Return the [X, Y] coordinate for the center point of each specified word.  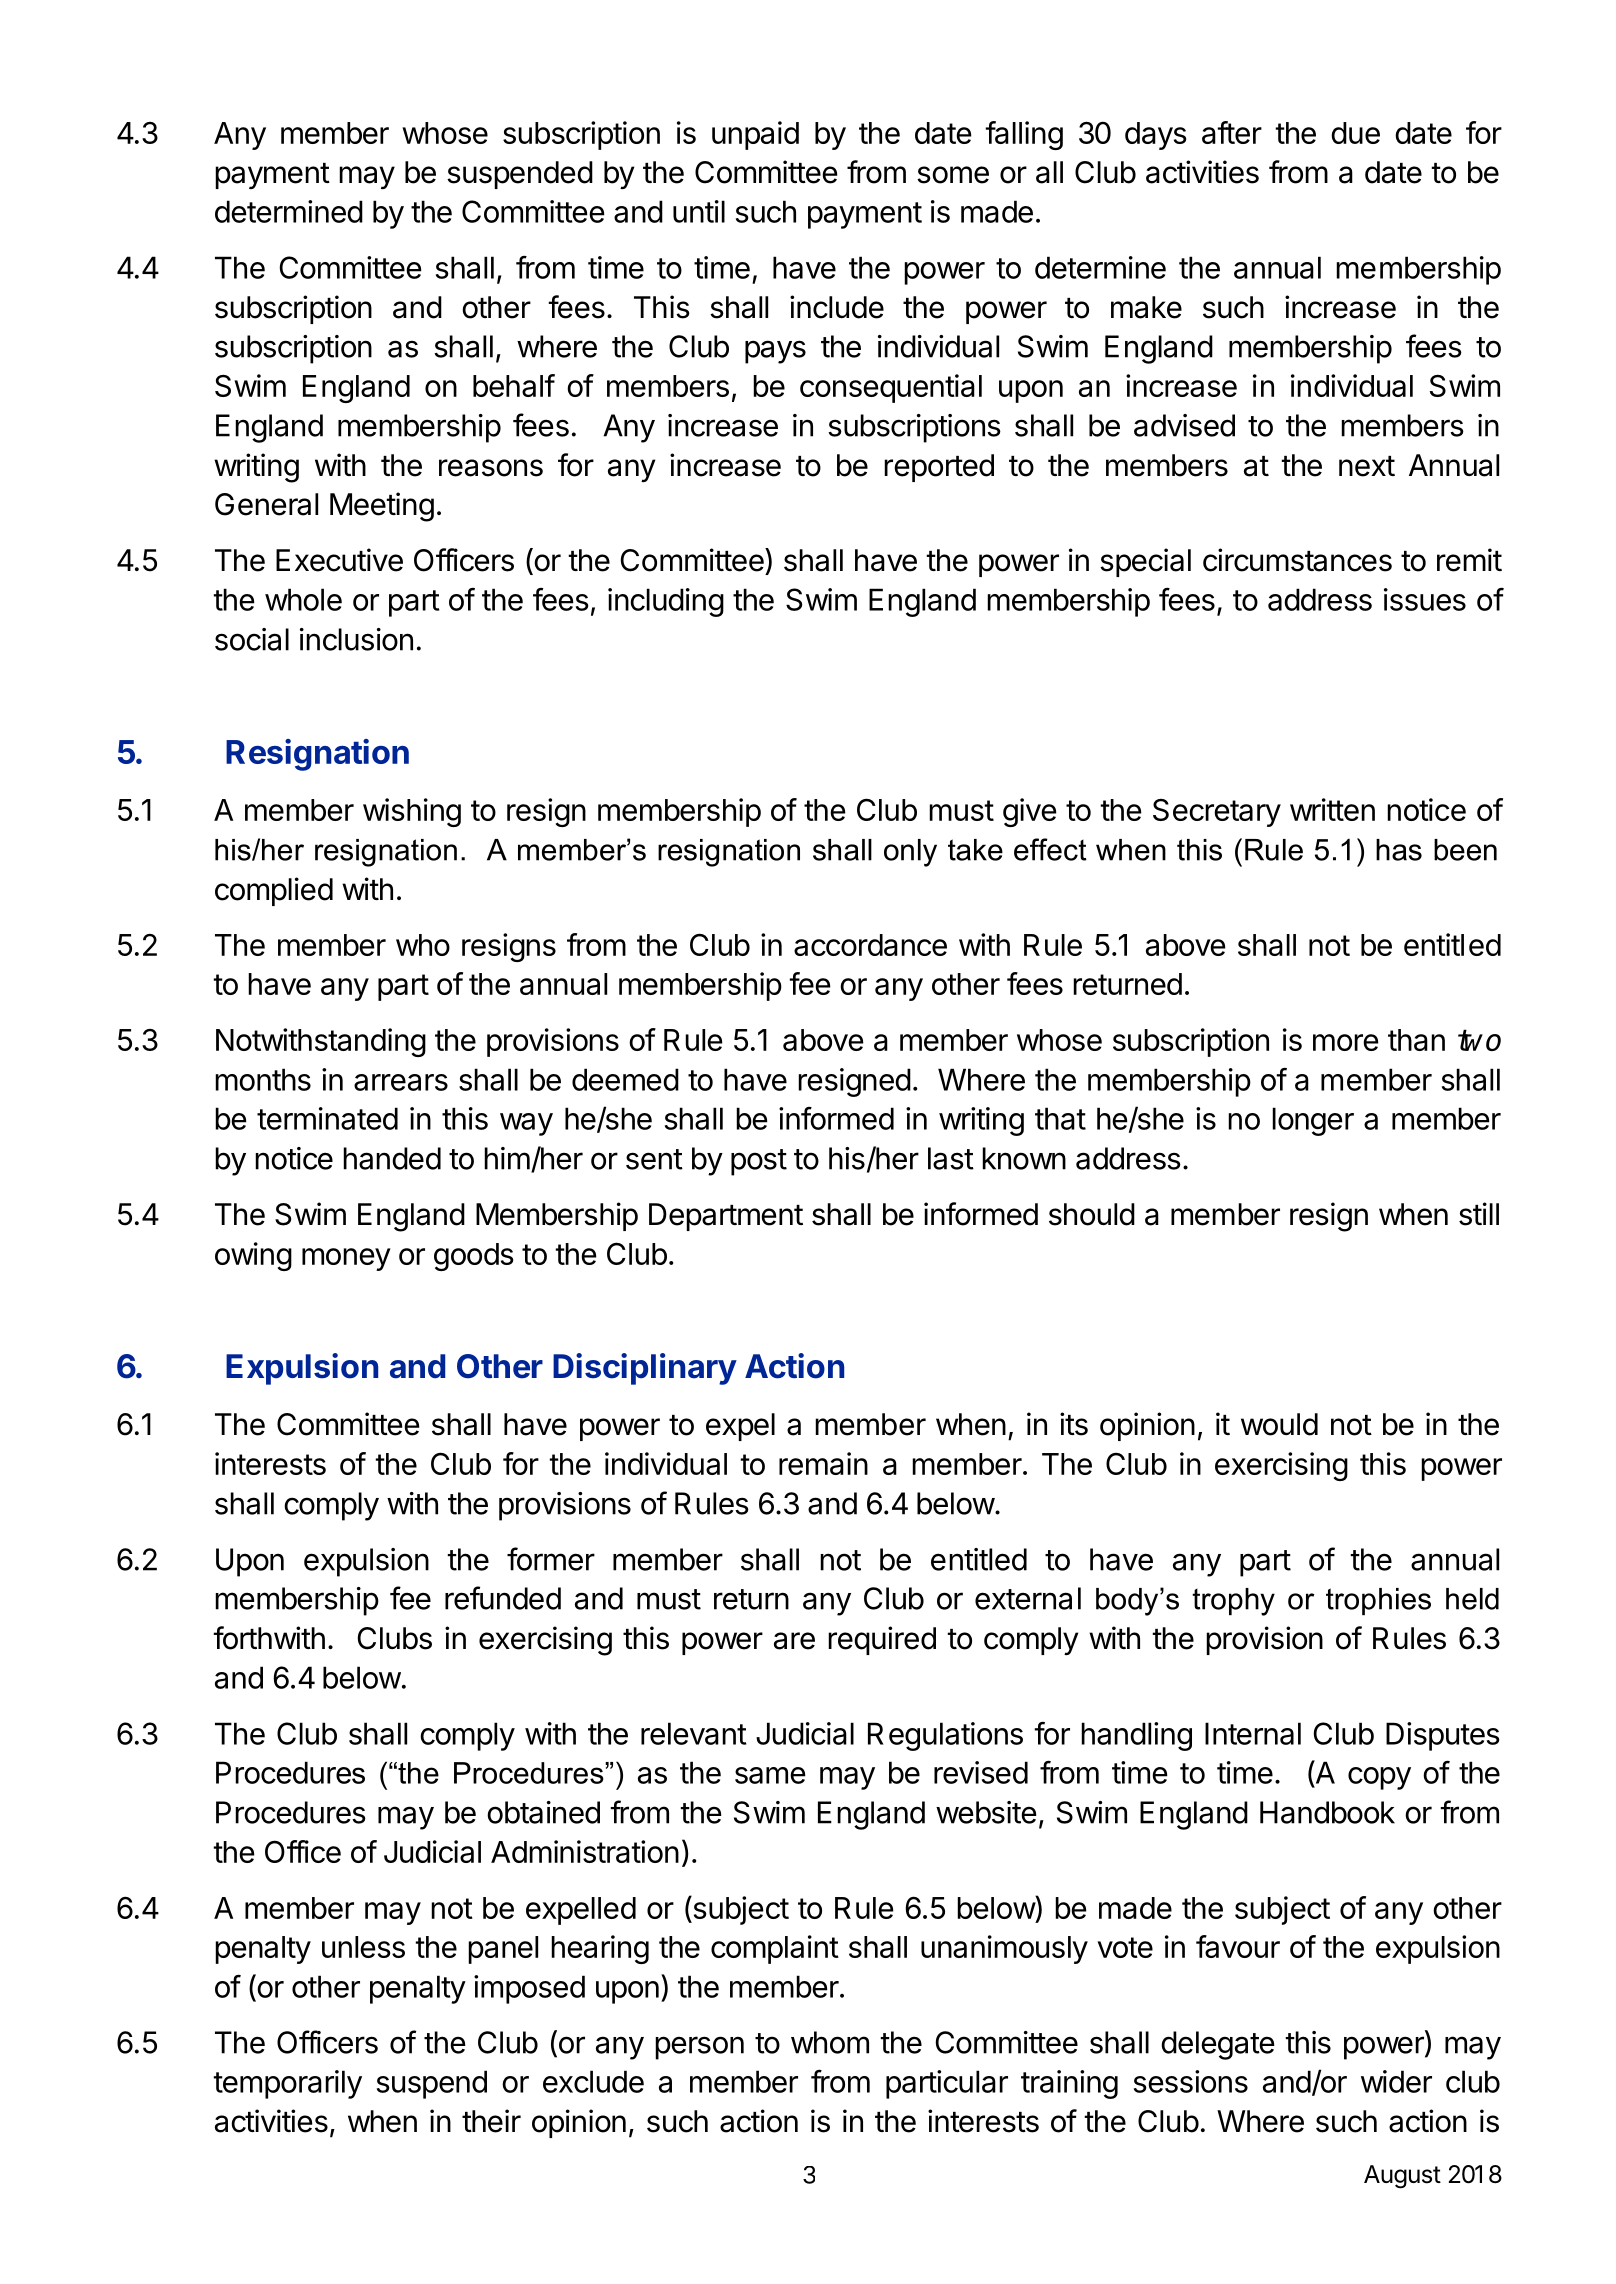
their [491, 2121]
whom [830, 2042]
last [951, 1158]
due [1355, 133]
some [953, 175]
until [699, 211]
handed [392, 1158]
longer [1313, 1121]
